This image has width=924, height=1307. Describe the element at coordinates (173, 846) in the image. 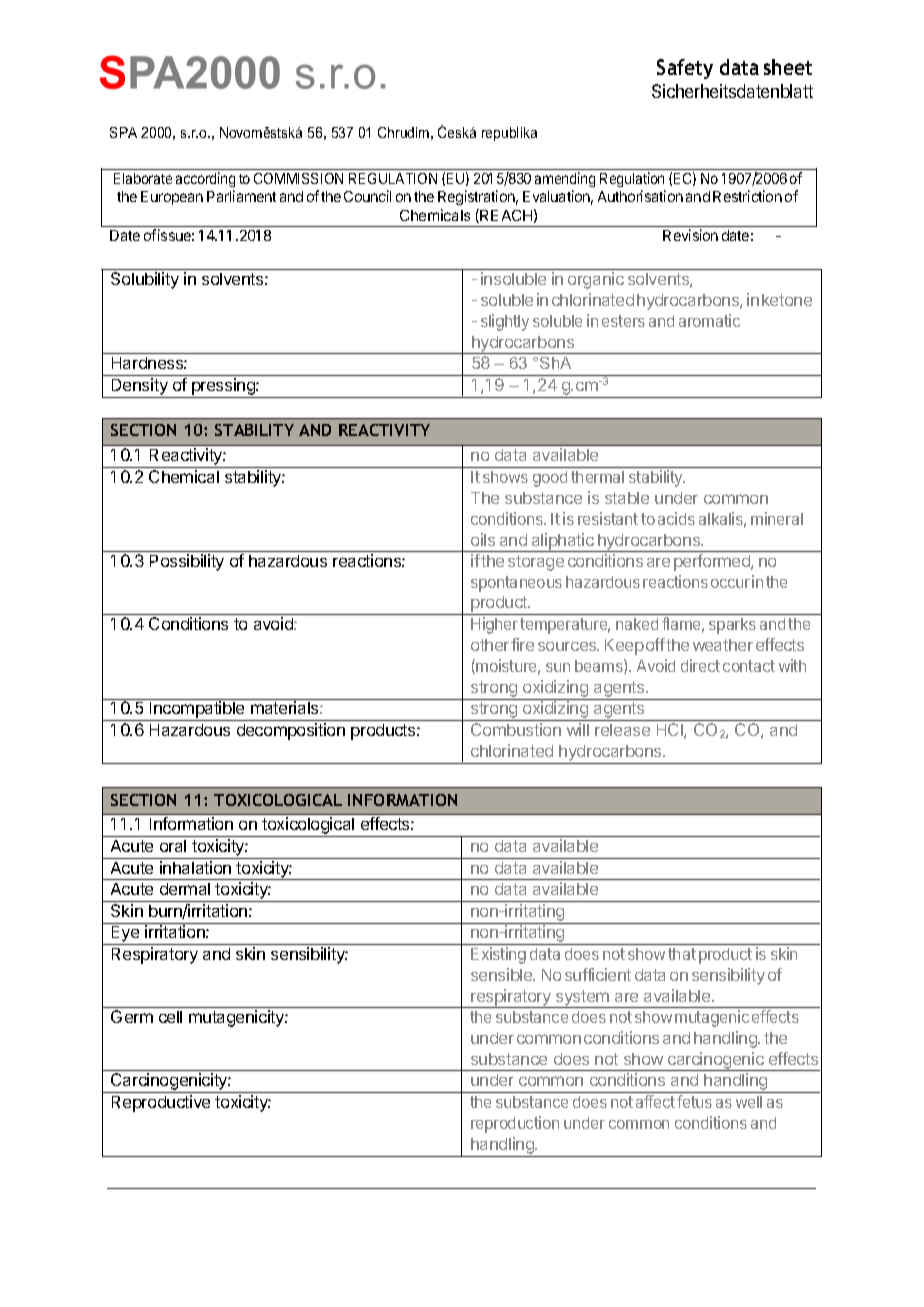

I see `oral` at that location.
